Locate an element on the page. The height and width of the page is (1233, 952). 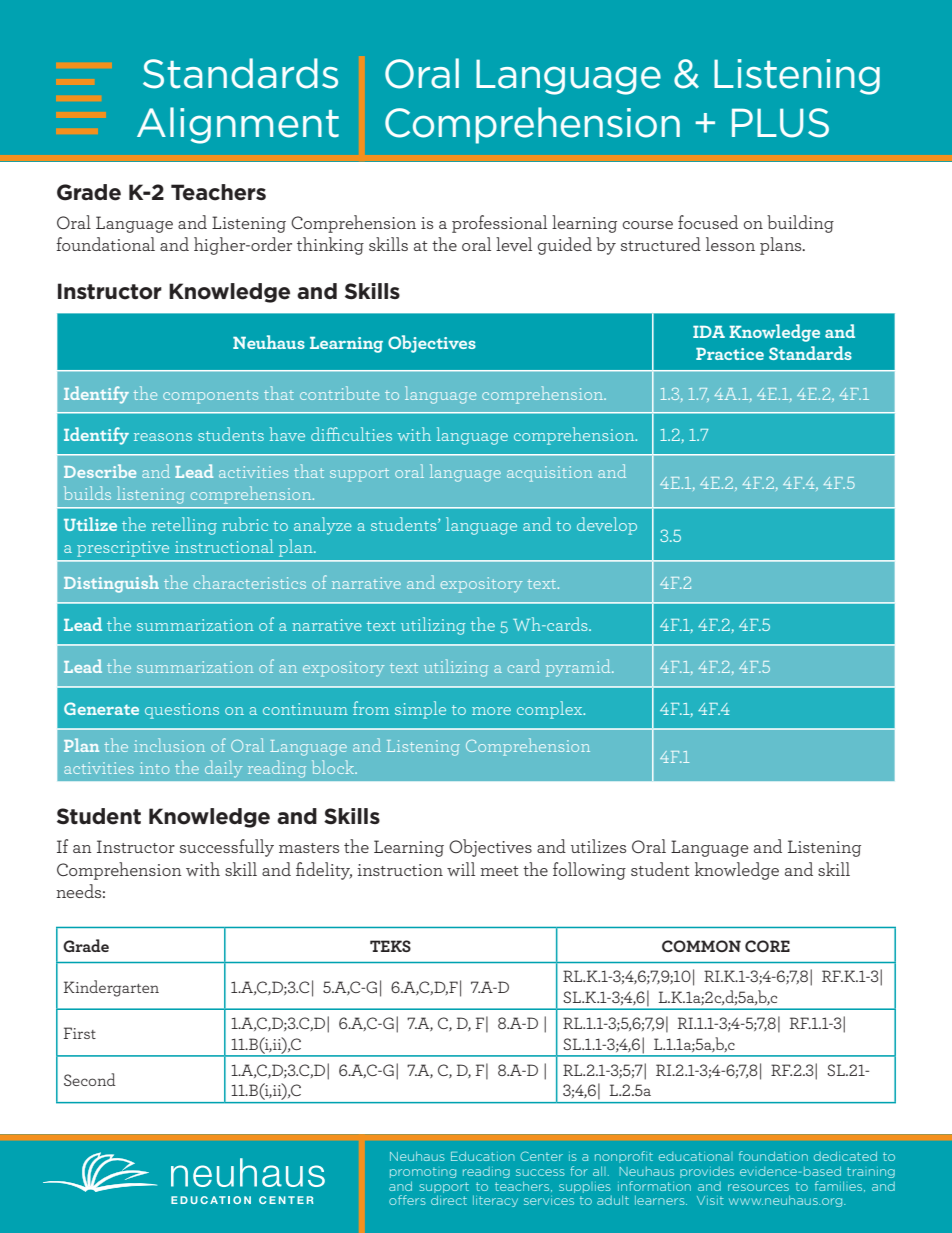
Alignment is located at coordinates (238, 125).
